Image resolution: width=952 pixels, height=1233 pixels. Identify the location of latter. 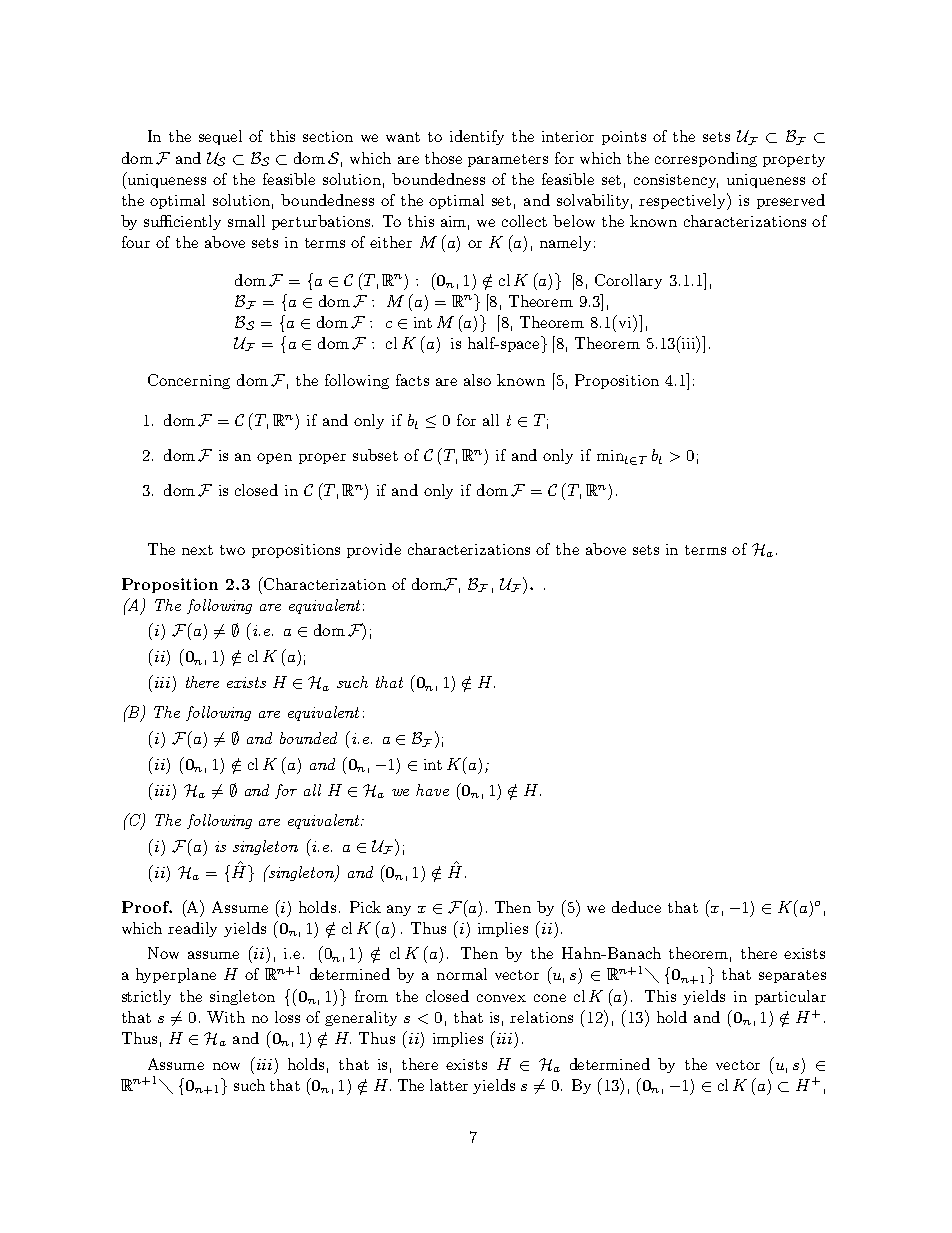
(449, 1085).
